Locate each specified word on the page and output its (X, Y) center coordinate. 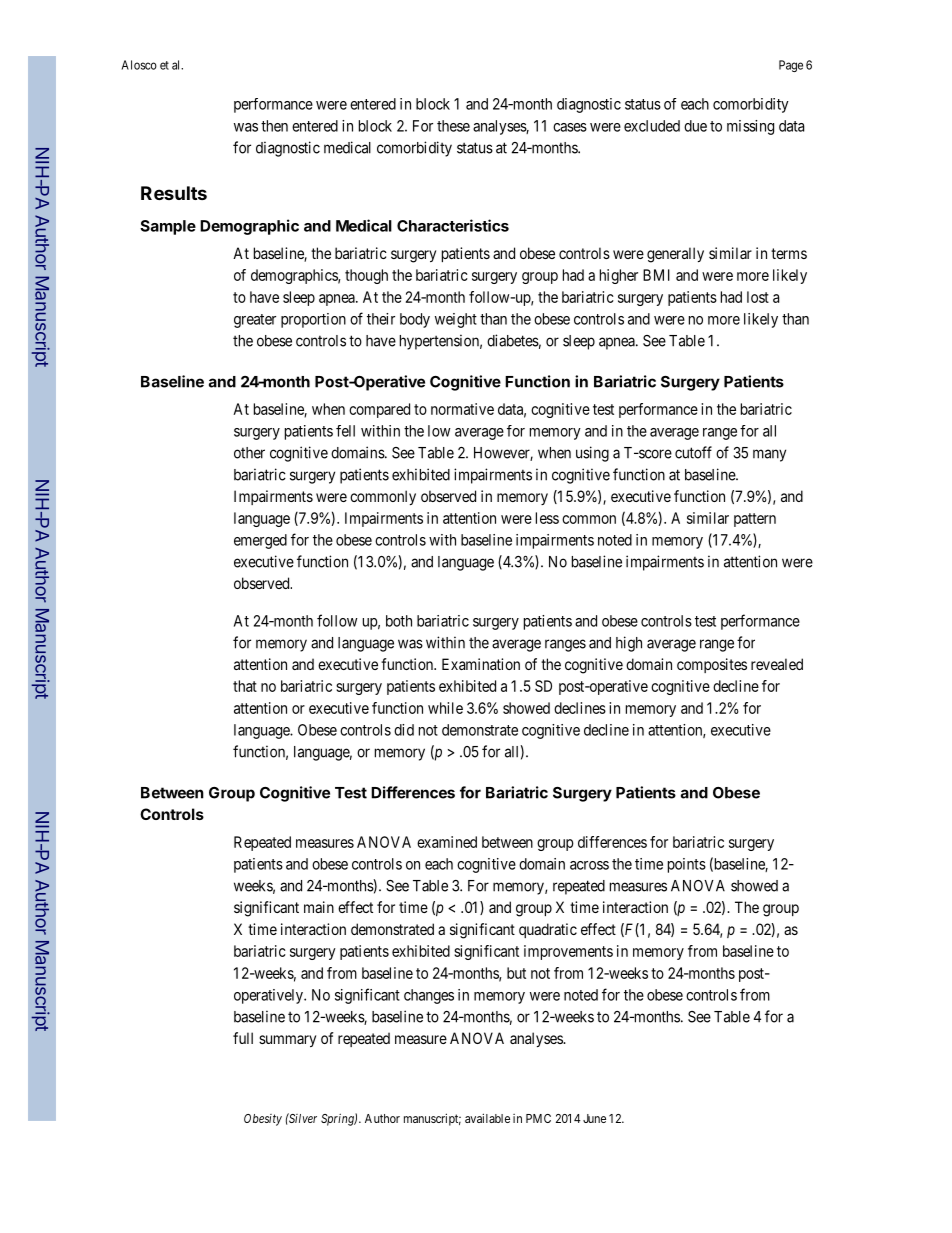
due (695, 126)
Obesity (263, 1120)
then (274, 126)
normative (462, 409)
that (245, 686)
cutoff (693, 452)
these (453, 126)
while (445, 708)
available (487, 1118)
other (249, 453)
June (594, 1118)
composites (712, 665)
